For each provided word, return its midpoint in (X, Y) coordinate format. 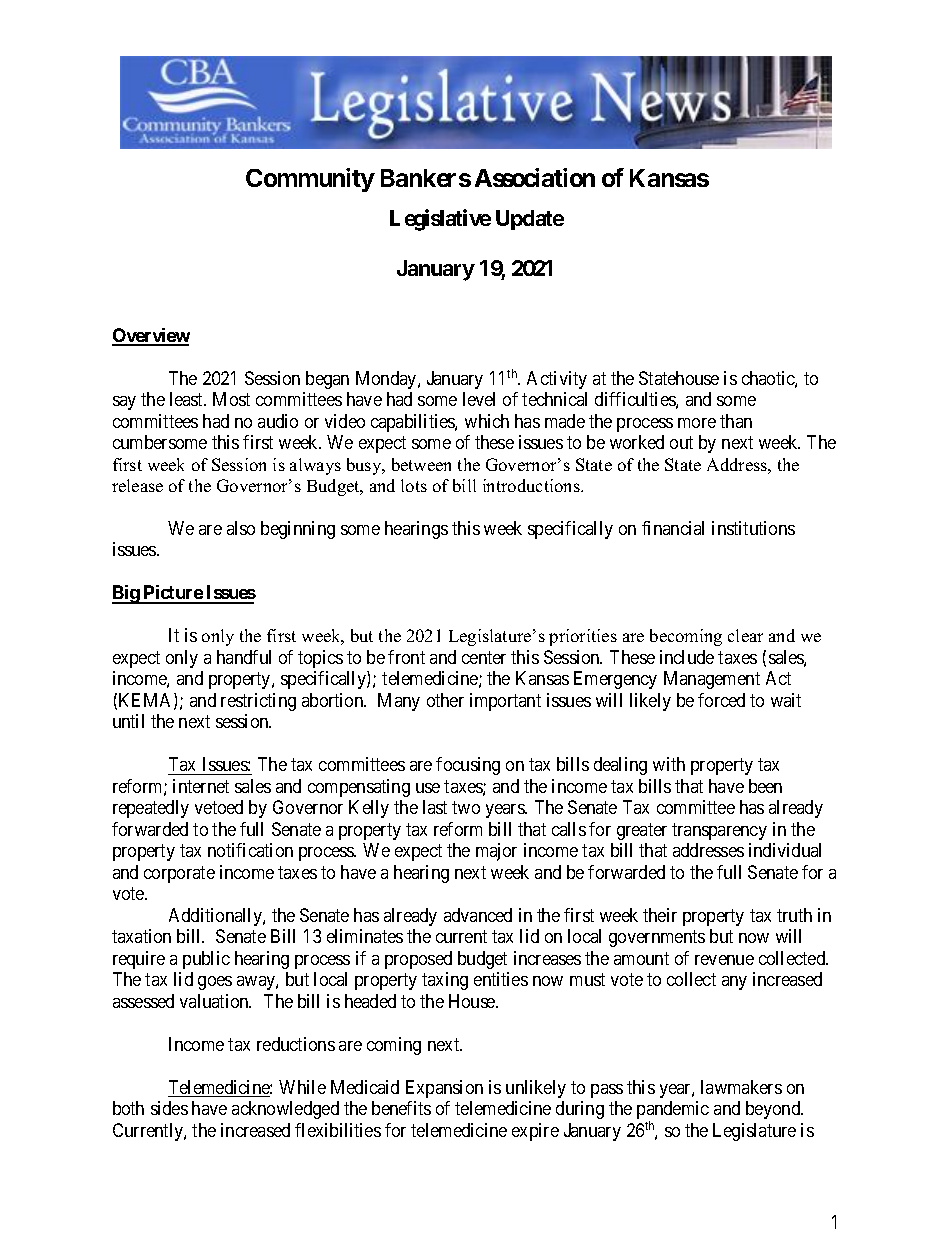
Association (535, 177)
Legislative (440, 220)
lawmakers (741, 1087)
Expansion (444, 1089)
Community (310, 180)
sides (169, 1108)
